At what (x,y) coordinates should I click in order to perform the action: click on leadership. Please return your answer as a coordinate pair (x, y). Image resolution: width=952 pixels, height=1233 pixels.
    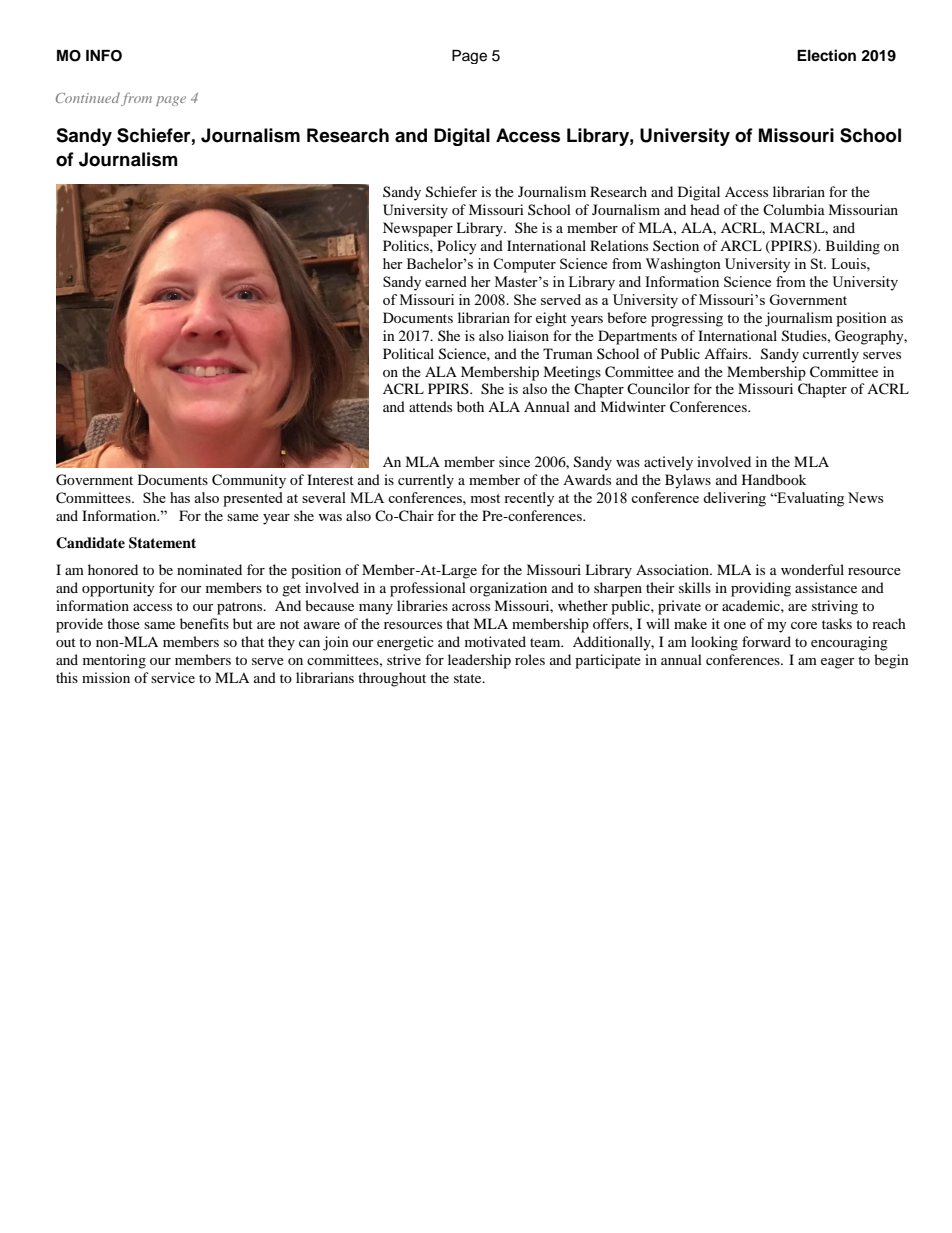
    Looking at the image, I should click on (479, 661).
